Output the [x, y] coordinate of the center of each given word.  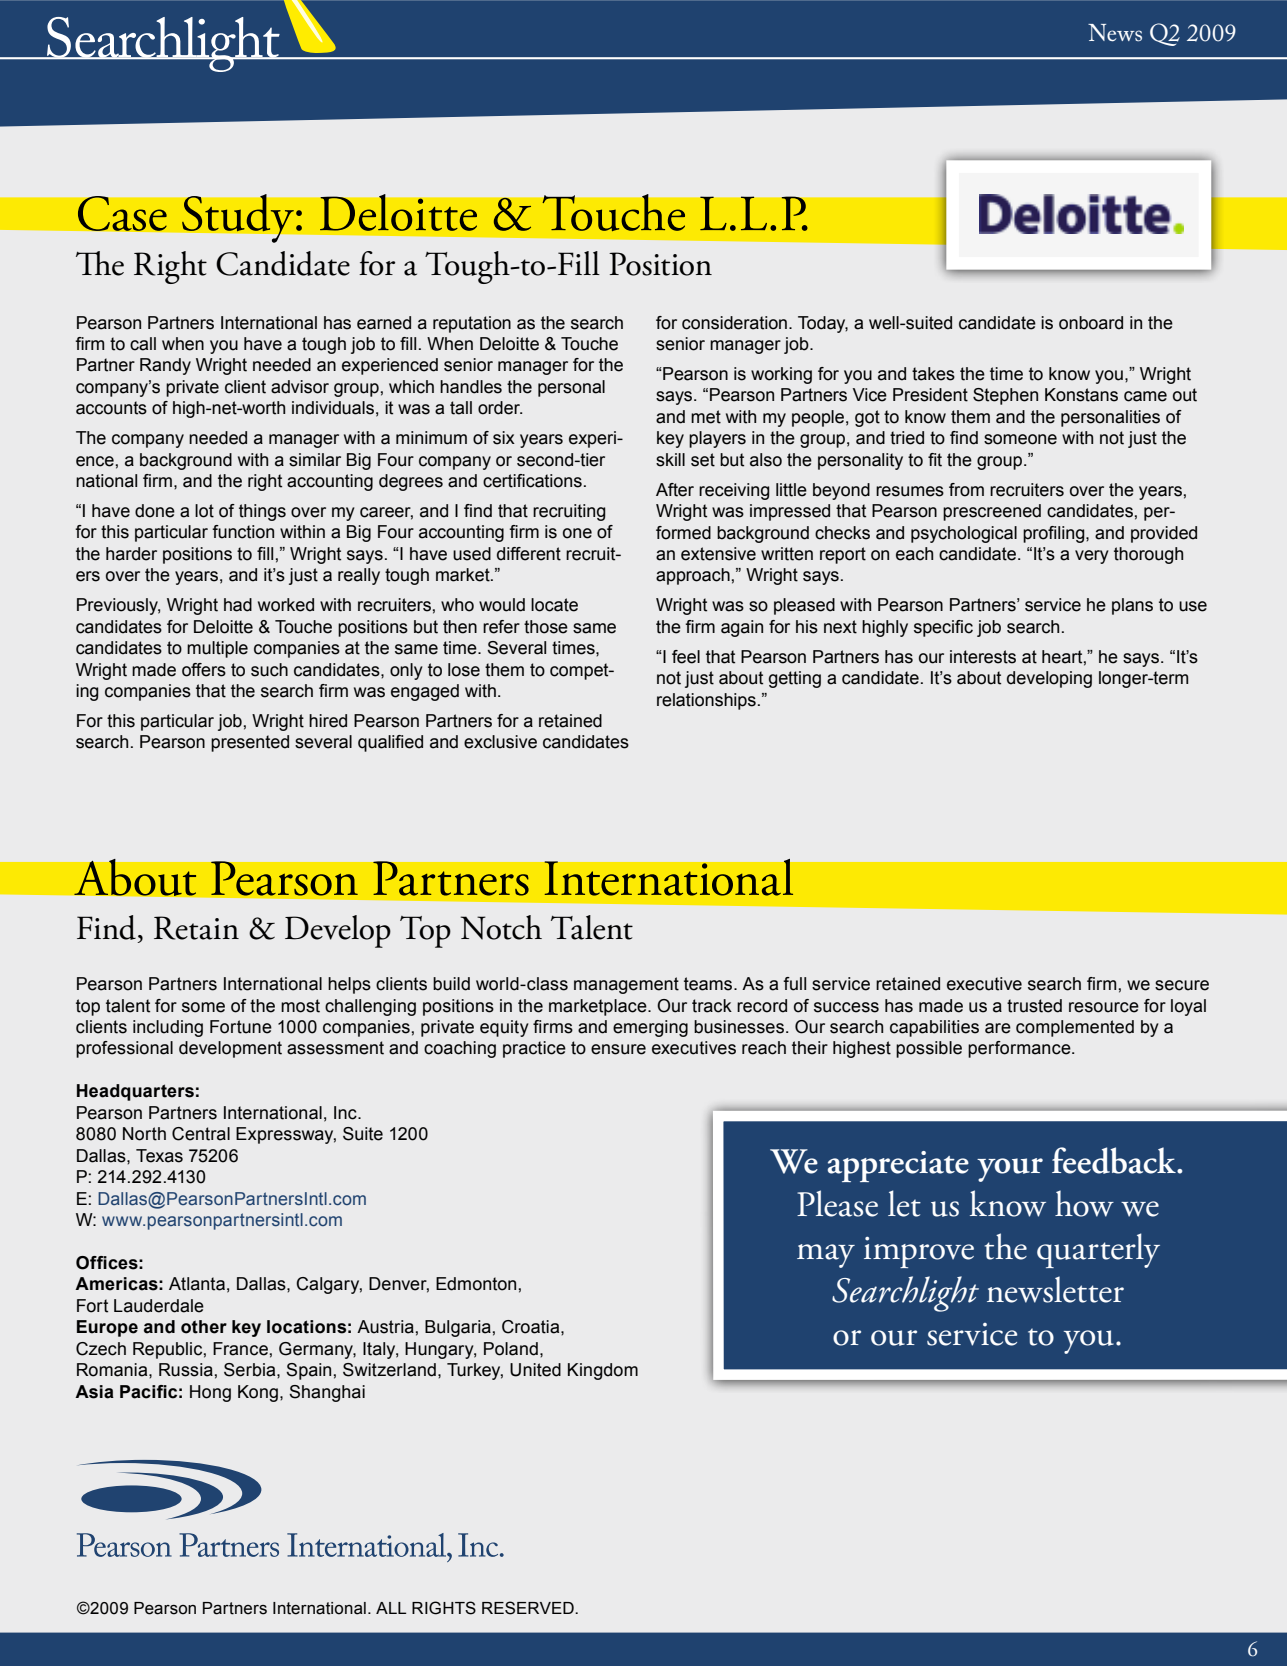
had [238, 605]
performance [1020, 1049]
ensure [618, 1049]
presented [250, 743]
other [204, 1327]
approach [693, 576]
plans [1132, 606]
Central [201, 1134]
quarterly [1098, 1250]
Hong [210, 1393]
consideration [734, 323]
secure [1182, 985]
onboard [1091, 323]
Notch [501, 927]
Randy [165, 366]
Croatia [532, 1327]
